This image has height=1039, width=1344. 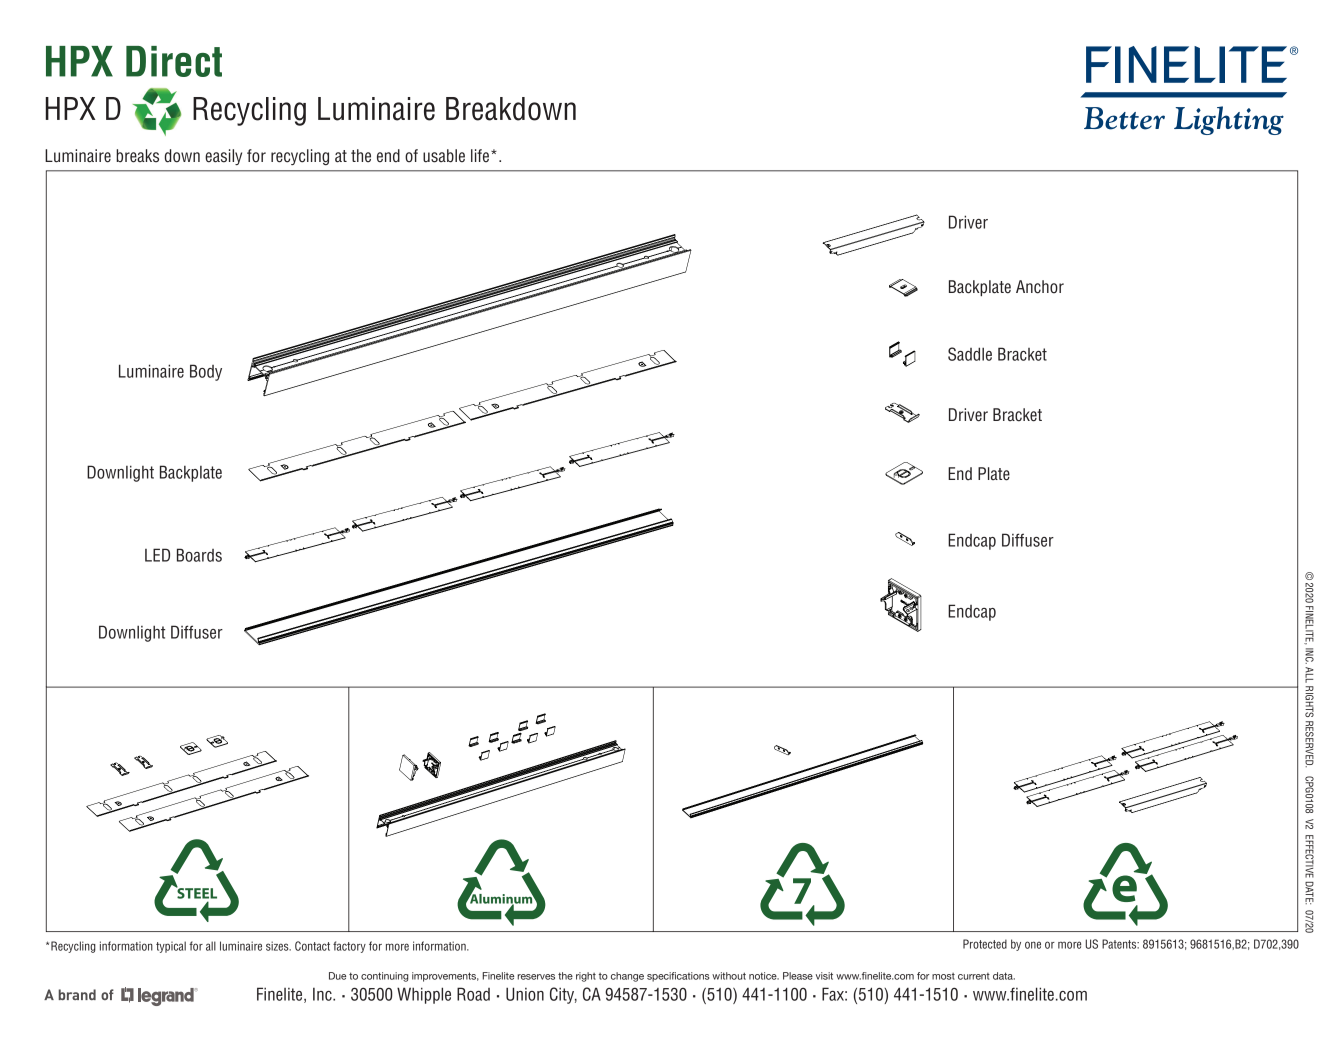 I want to click on change, so click(x=627, y=977).
